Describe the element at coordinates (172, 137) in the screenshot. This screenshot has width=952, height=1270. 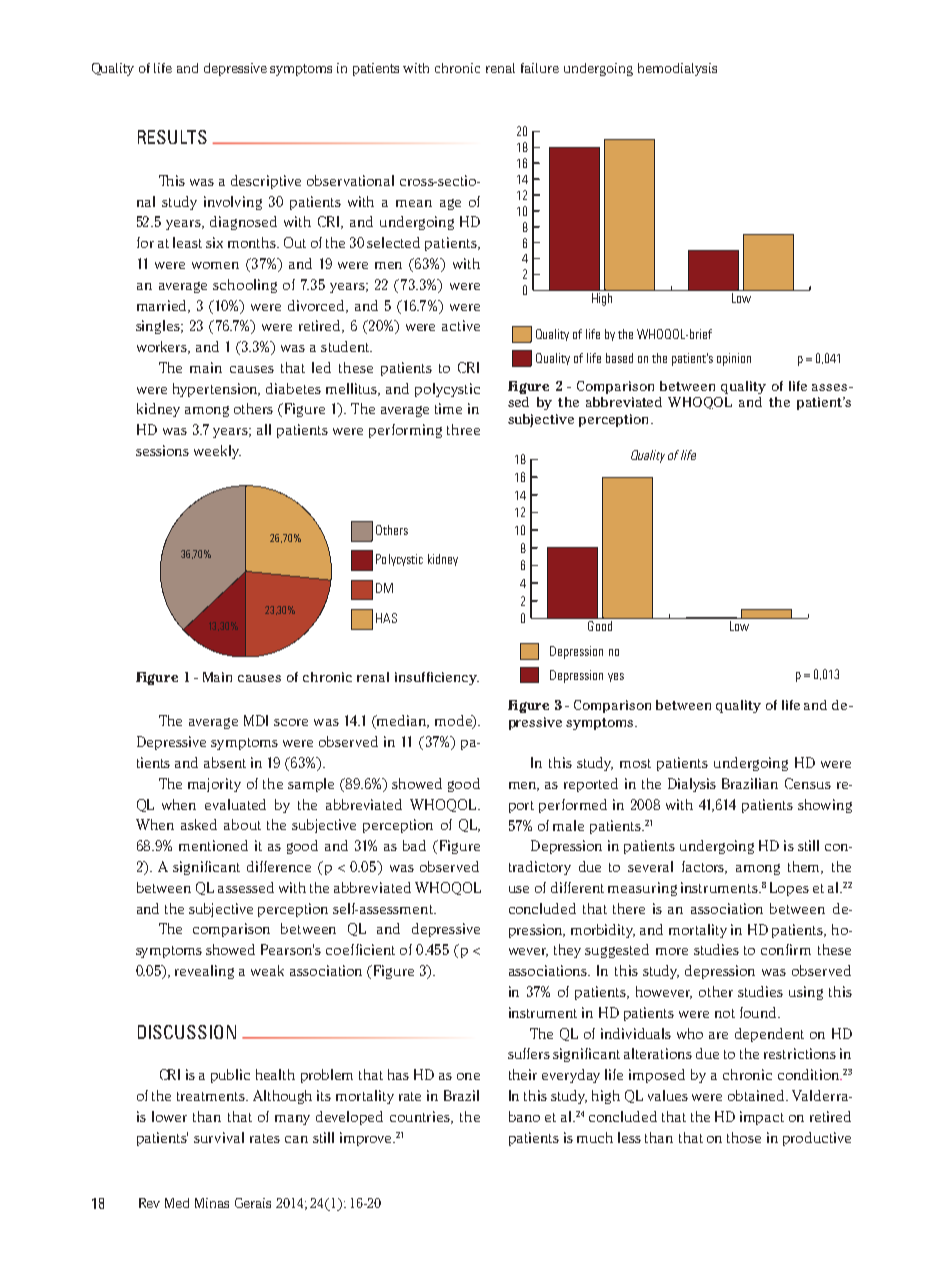
I see `RESULTS` at that location.
